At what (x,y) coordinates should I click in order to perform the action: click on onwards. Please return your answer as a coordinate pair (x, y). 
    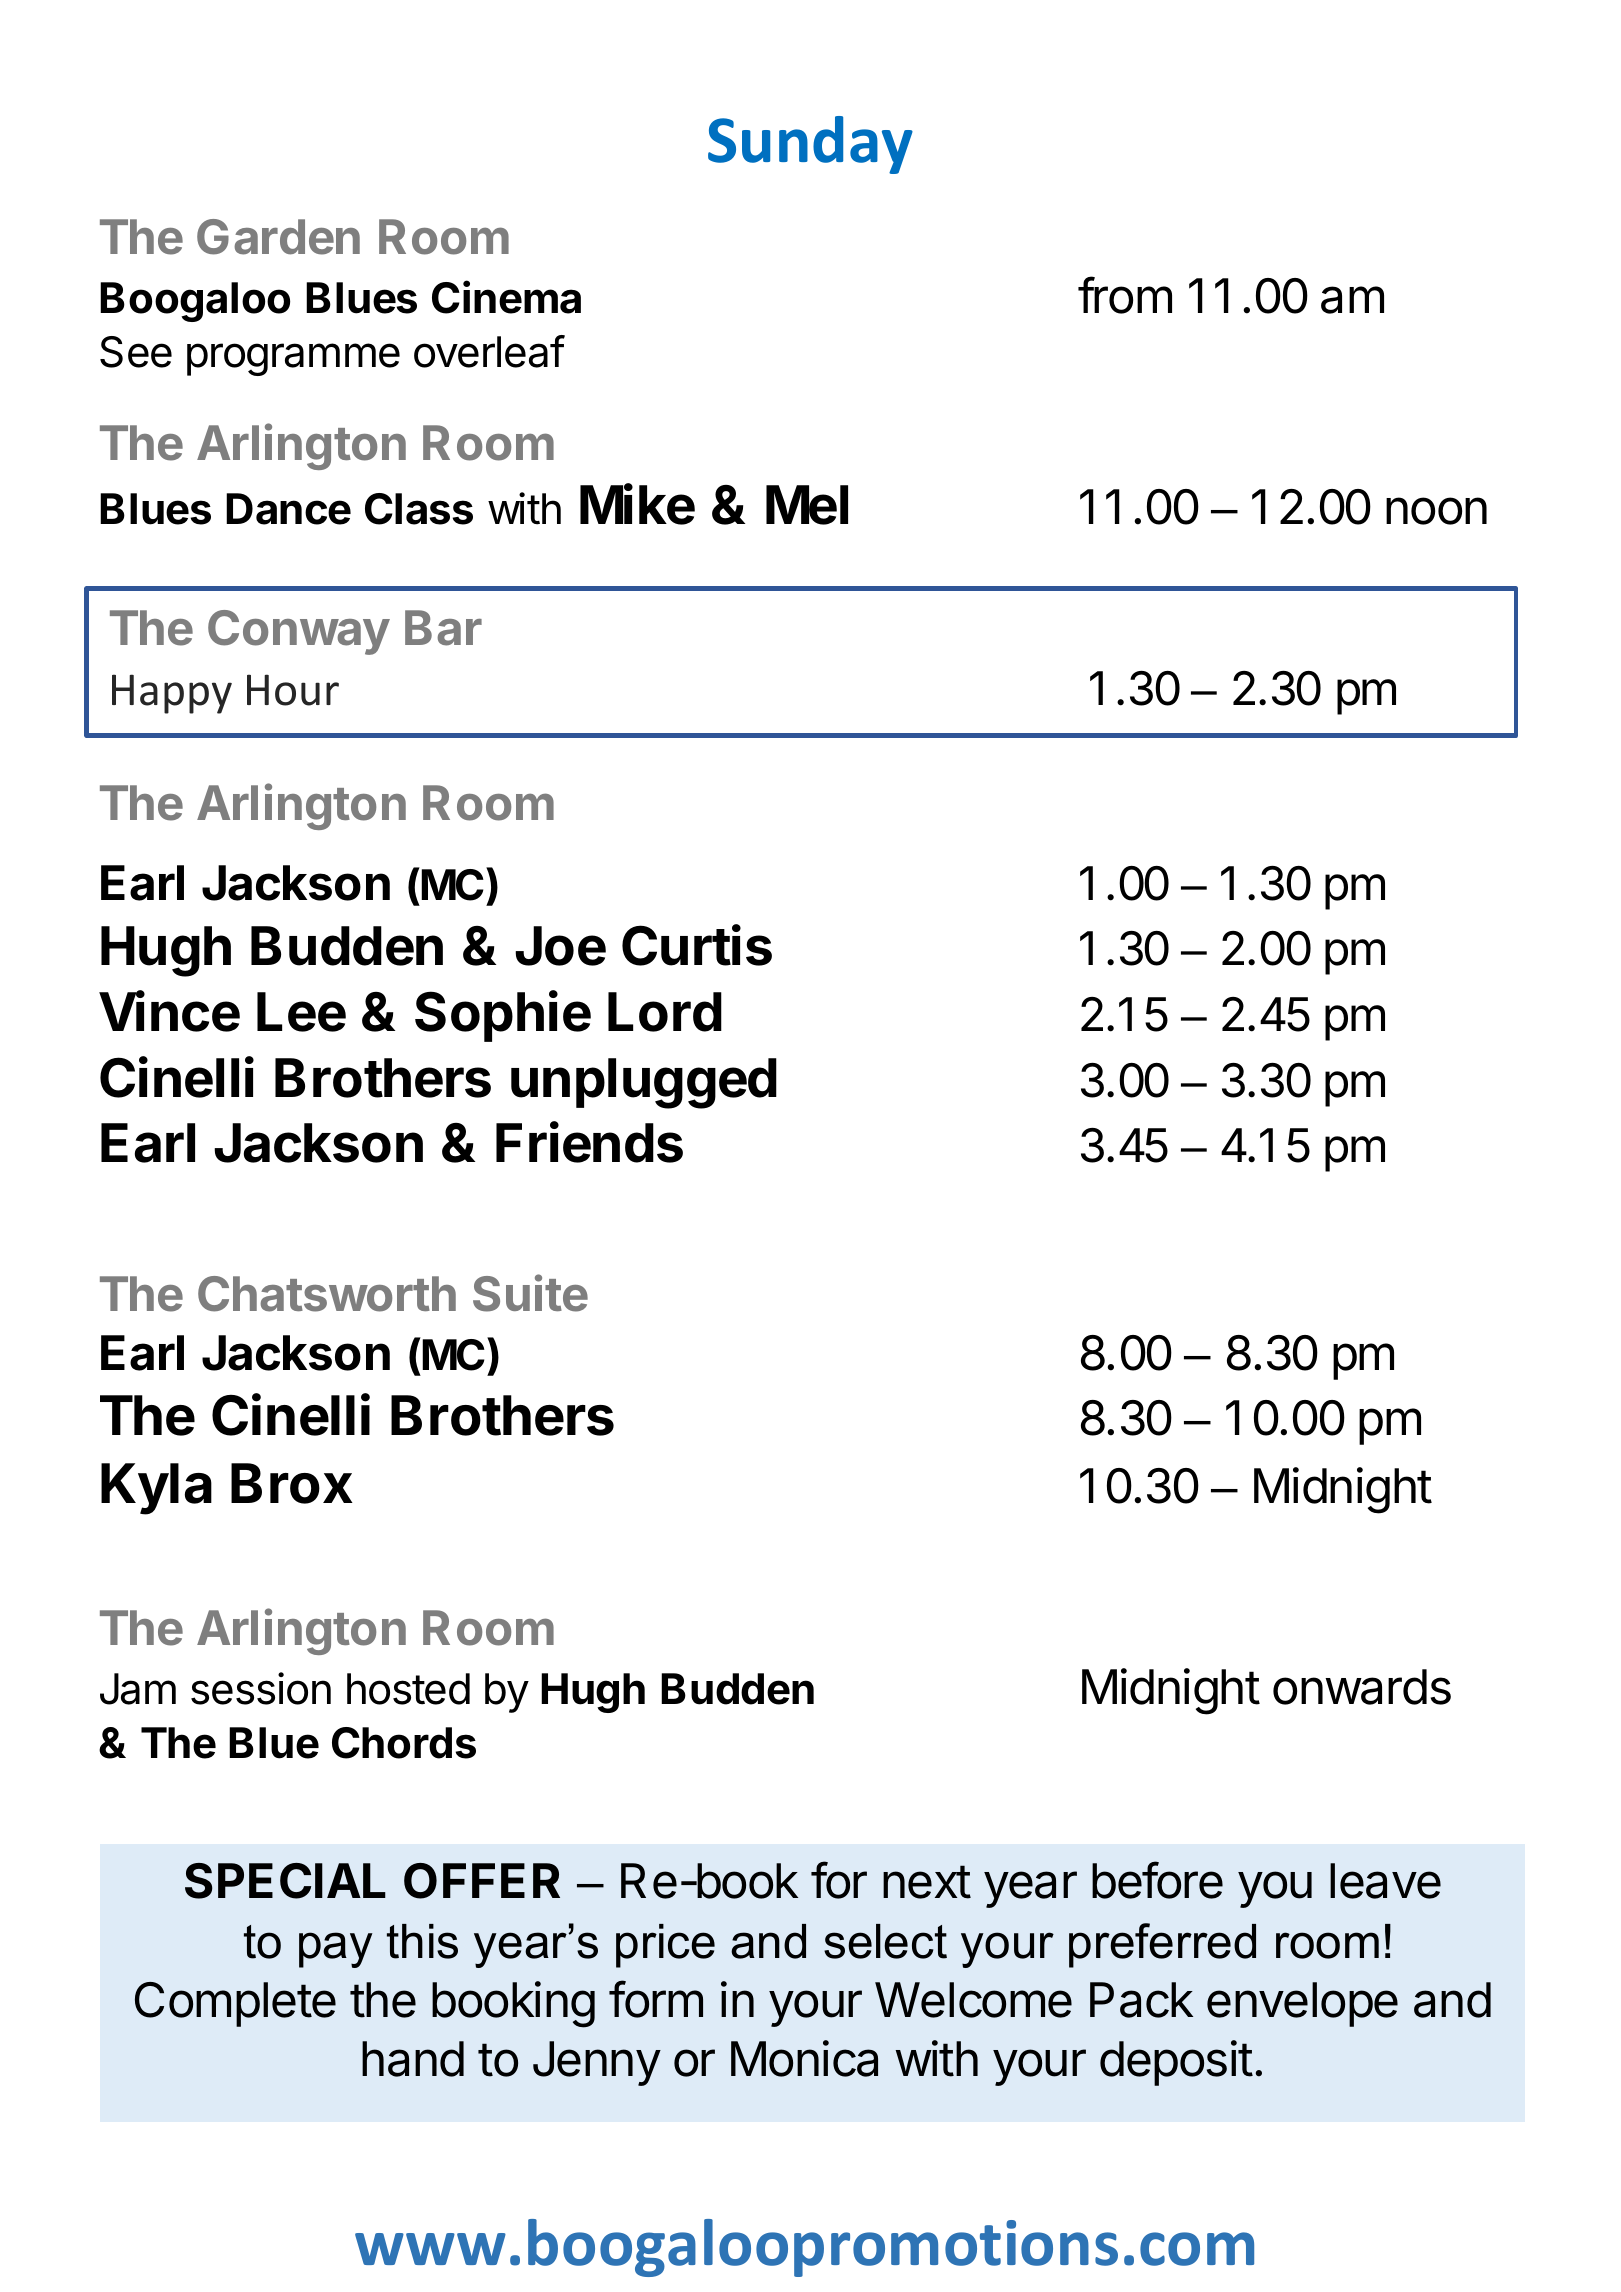
    Looking at the image, I should click on (1362, 1687).
